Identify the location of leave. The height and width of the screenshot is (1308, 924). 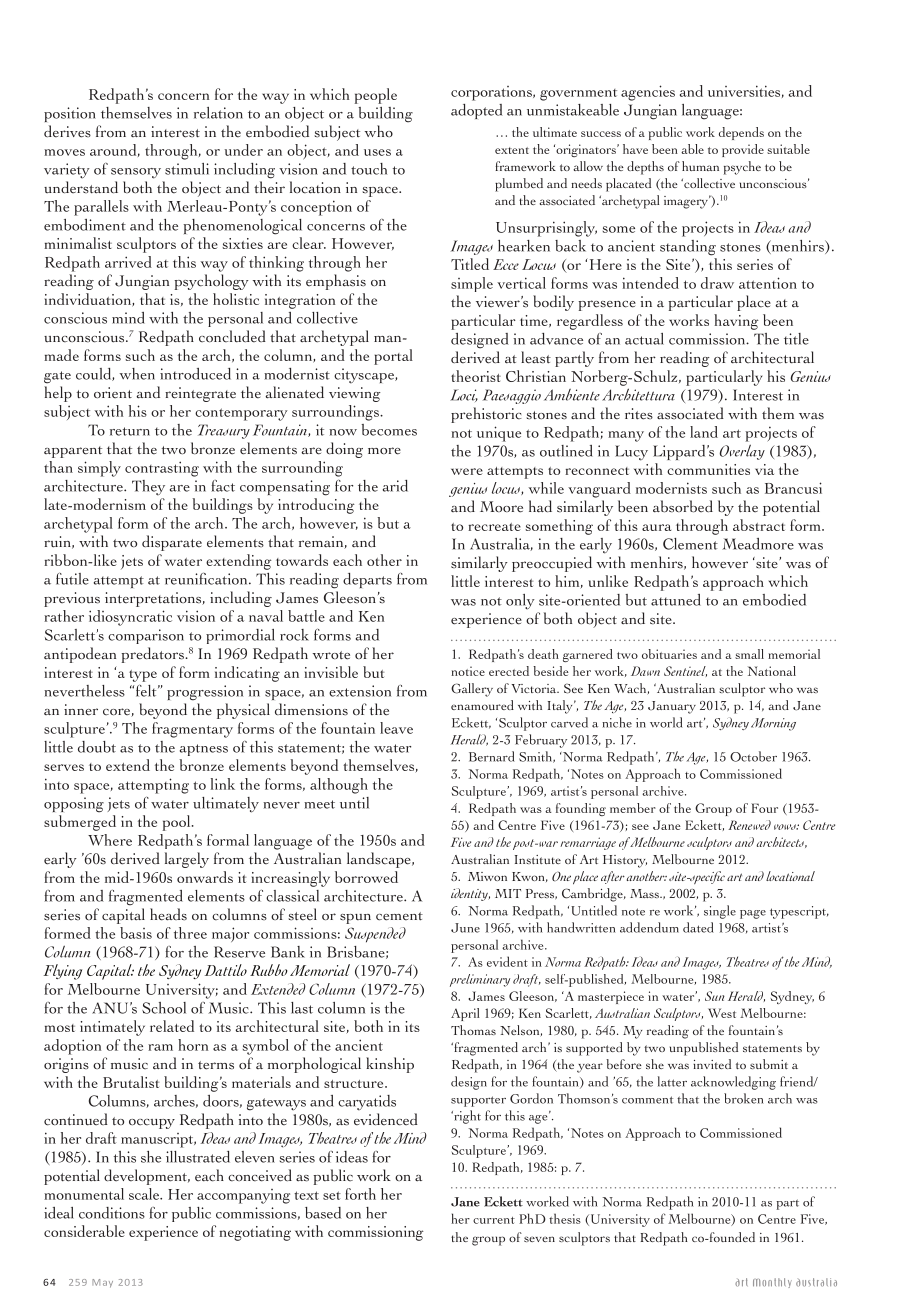
(396, 728).
